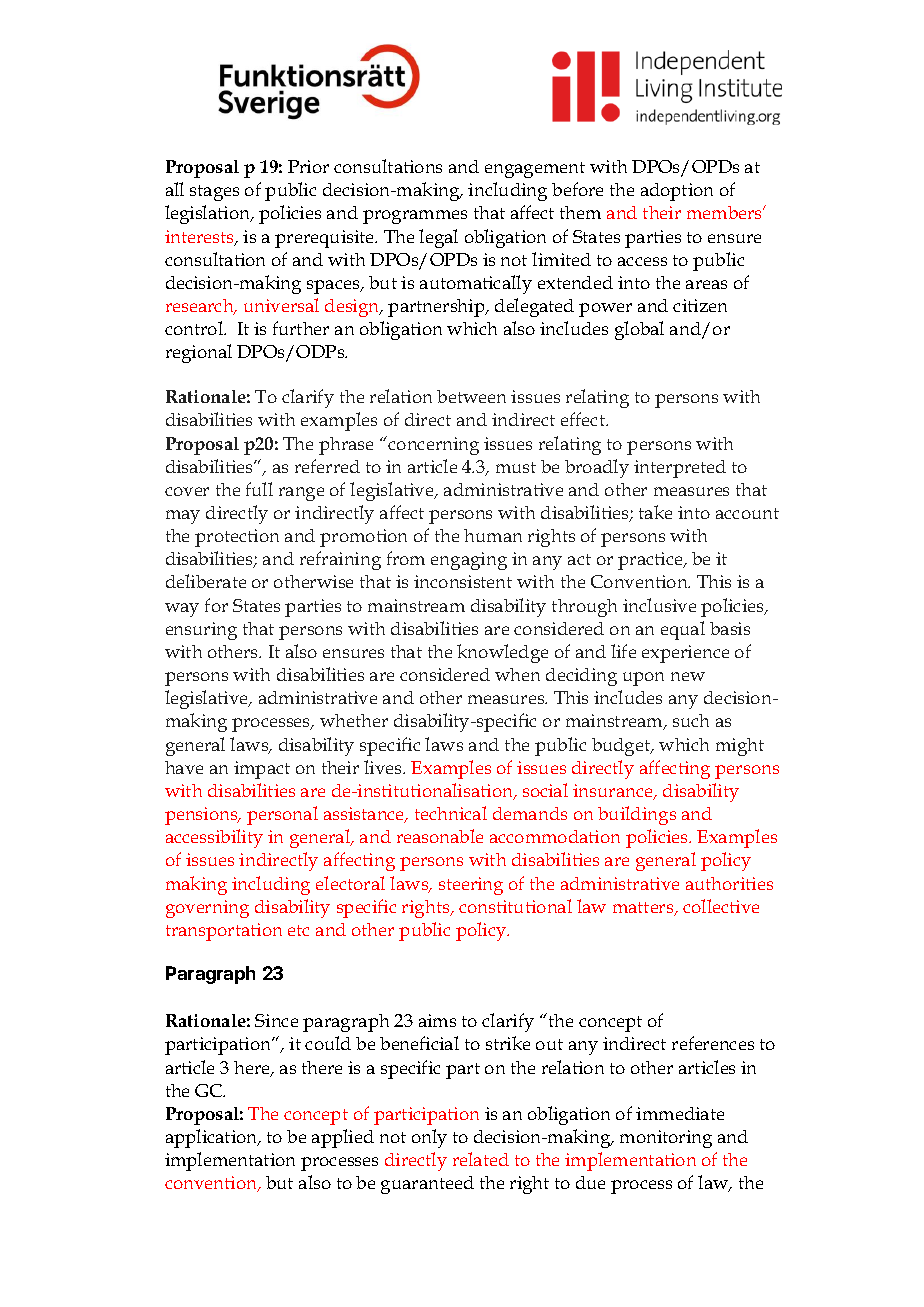 The image size is (924, 1307). What do you see at coordinates (493, 535) in the image?
I see `human` at bounding box center [493, 535].
